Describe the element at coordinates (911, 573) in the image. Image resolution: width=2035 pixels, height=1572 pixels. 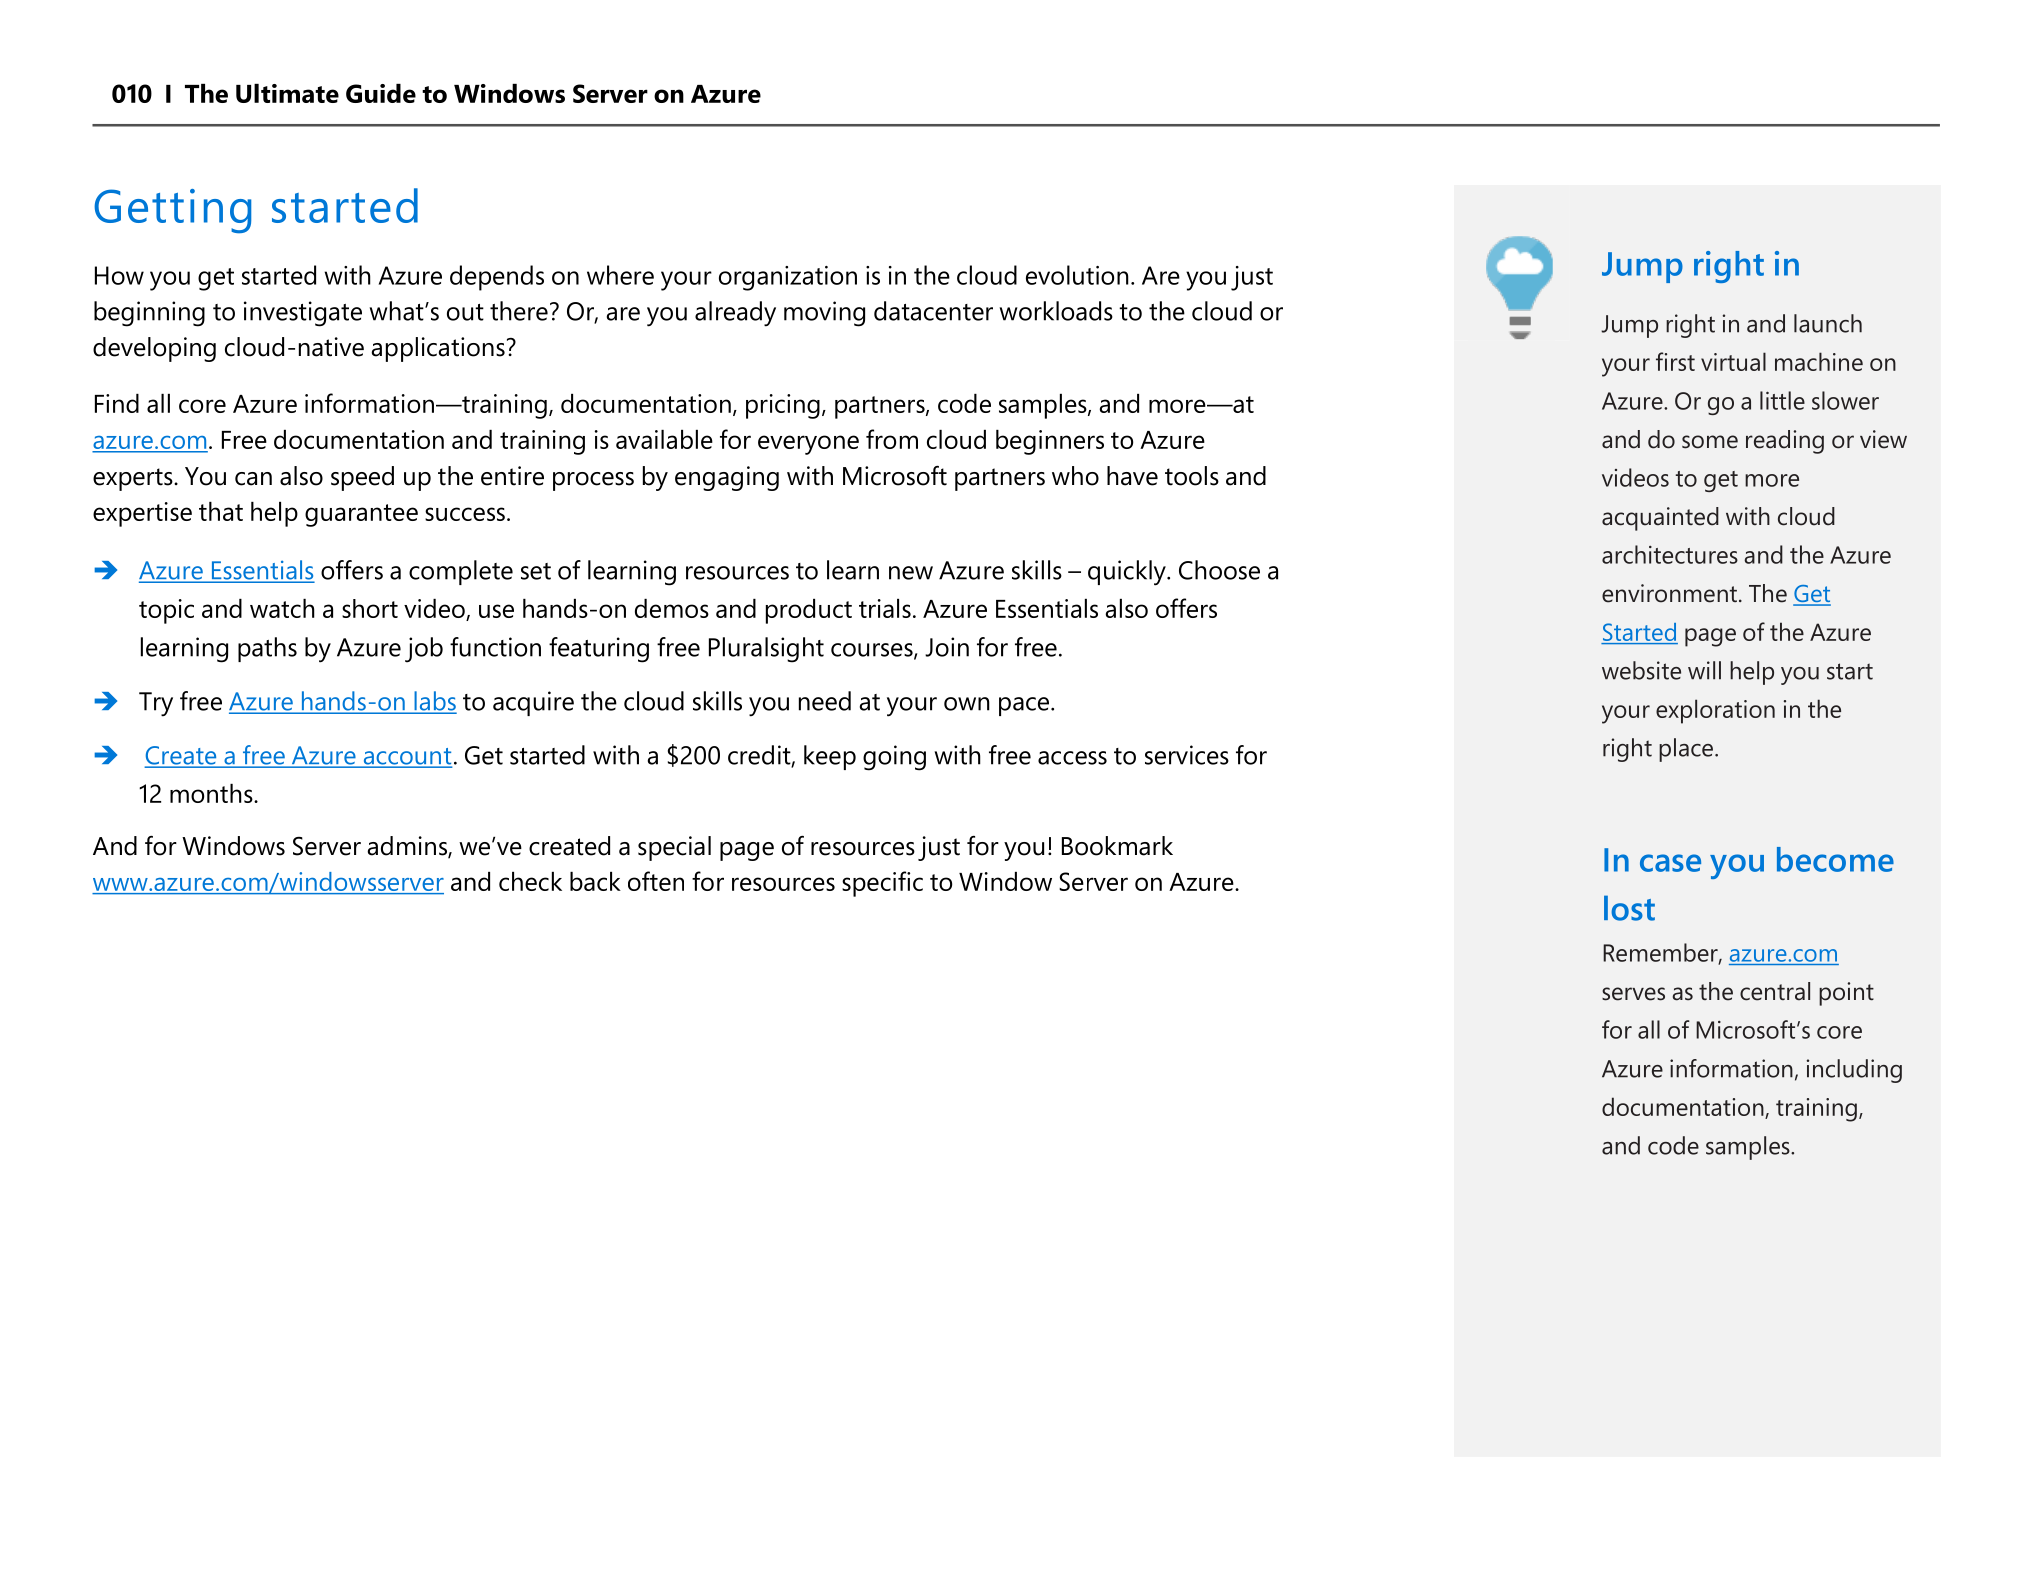
I see `new` at that location.
